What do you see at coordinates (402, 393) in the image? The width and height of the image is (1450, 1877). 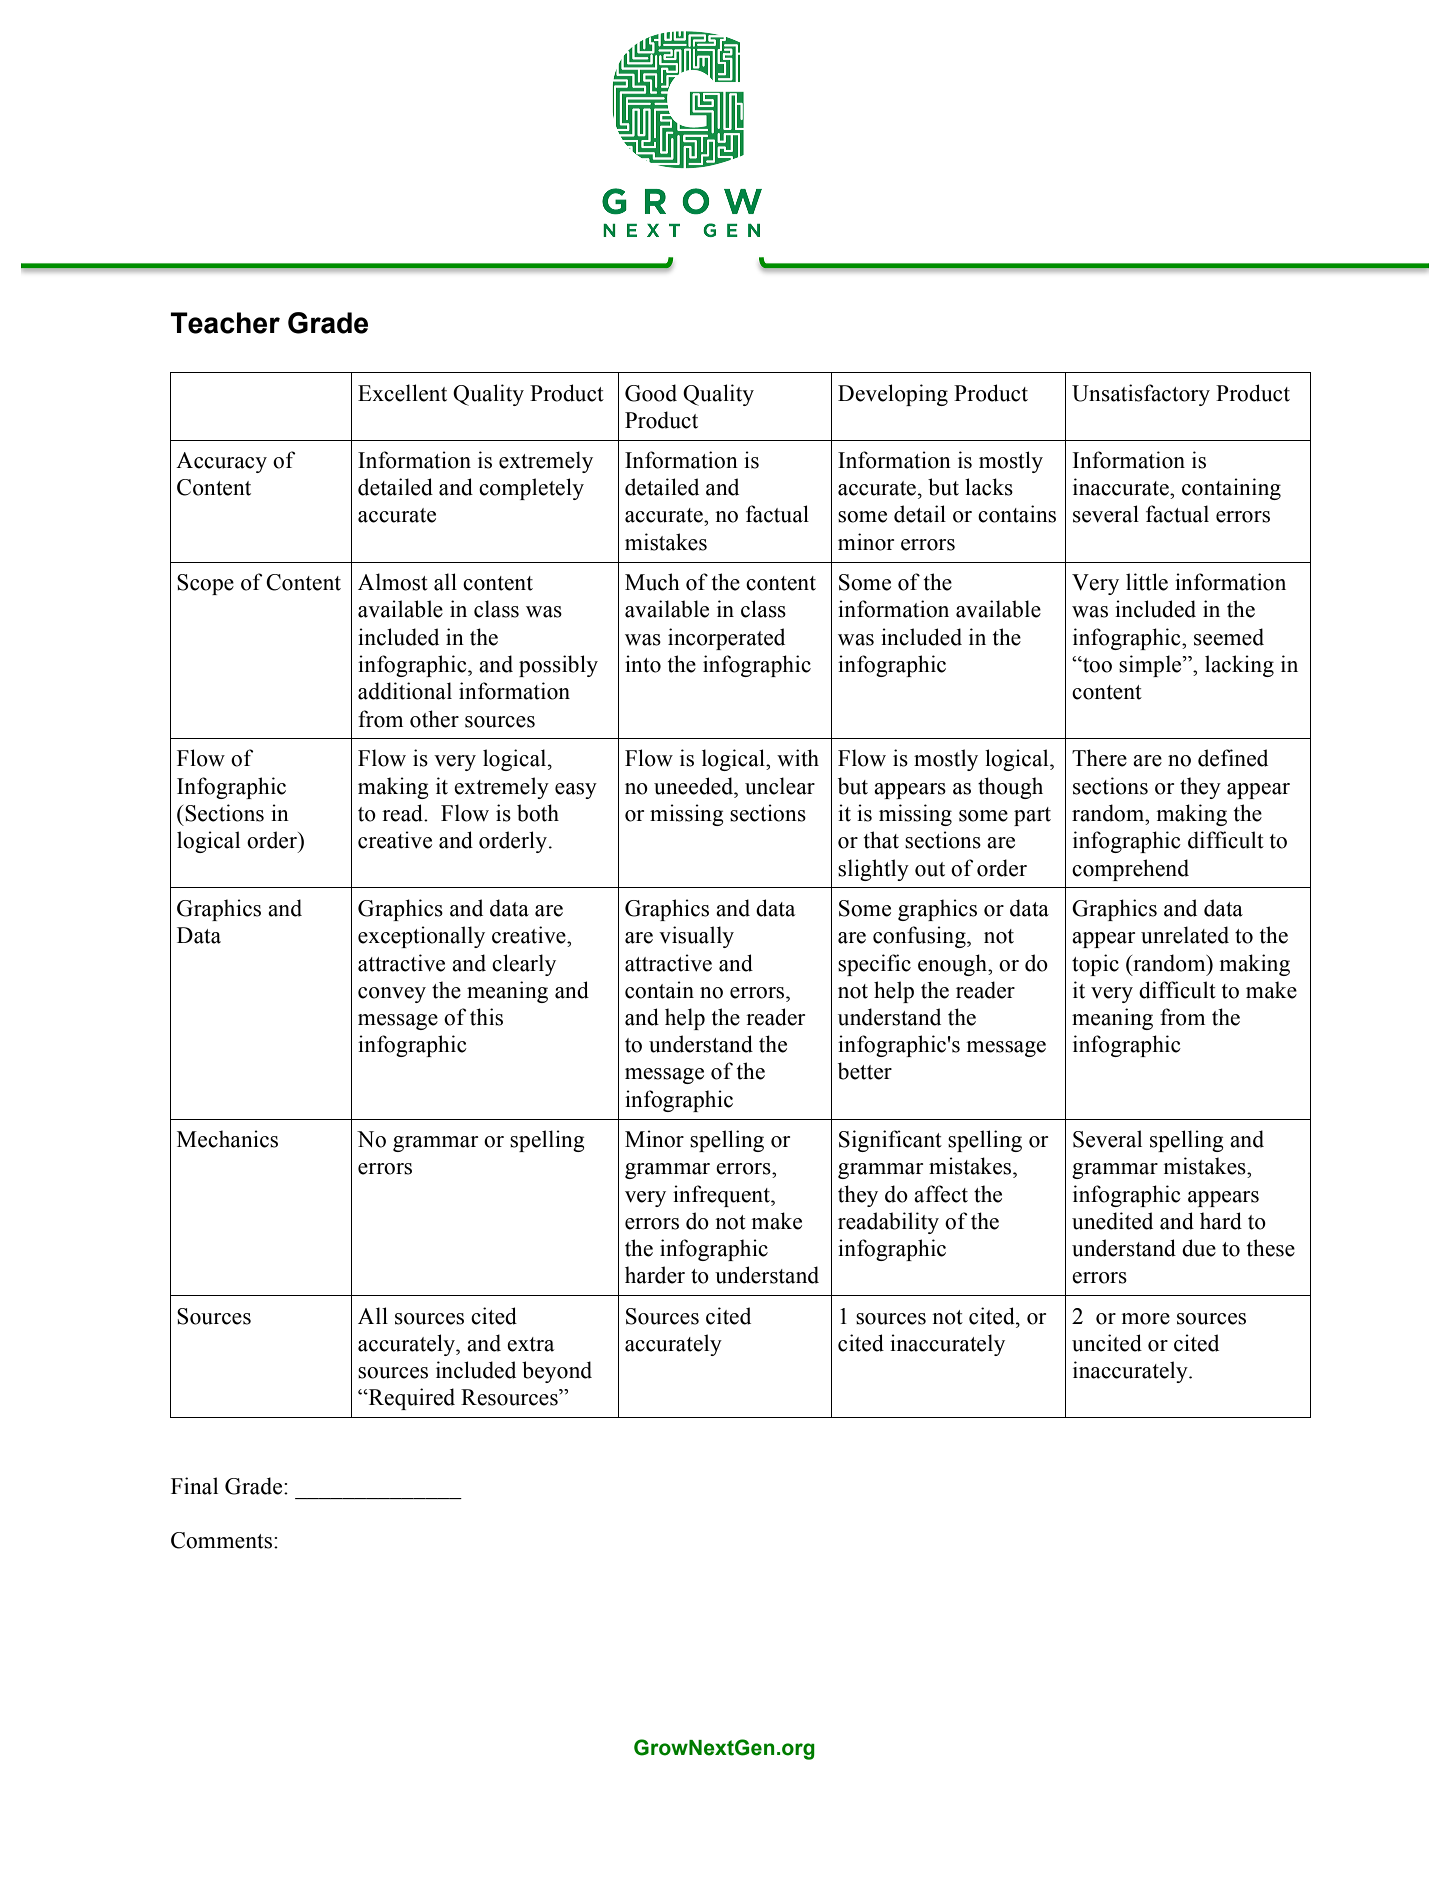 I see `Excellent` at bounding box center [402, 393].
